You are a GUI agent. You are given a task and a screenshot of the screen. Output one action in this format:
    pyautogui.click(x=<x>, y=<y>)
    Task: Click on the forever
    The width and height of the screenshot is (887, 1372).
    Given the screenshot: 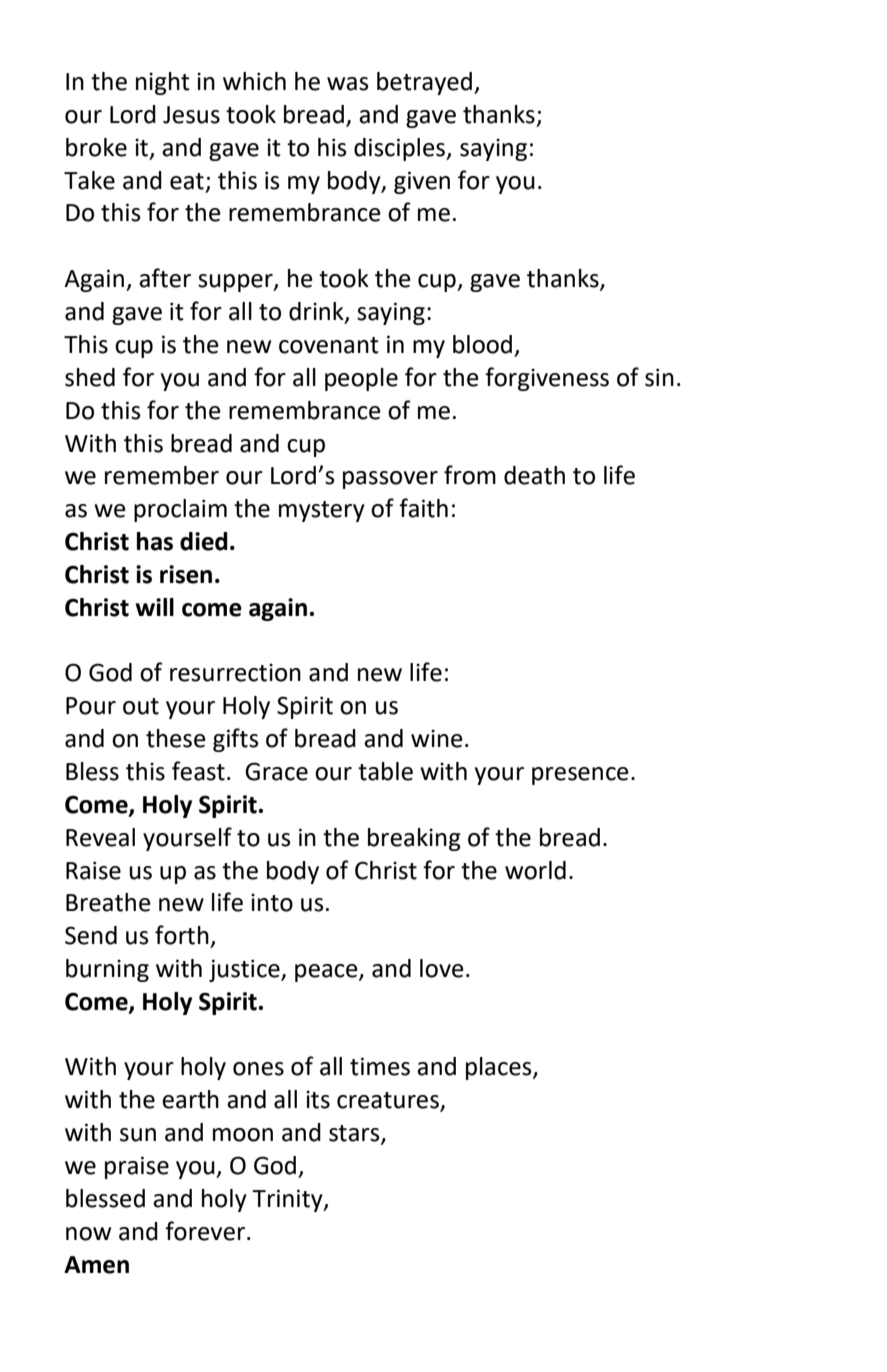 What is the action you would take?
    pyautogui.click(x=205, y=1231)
